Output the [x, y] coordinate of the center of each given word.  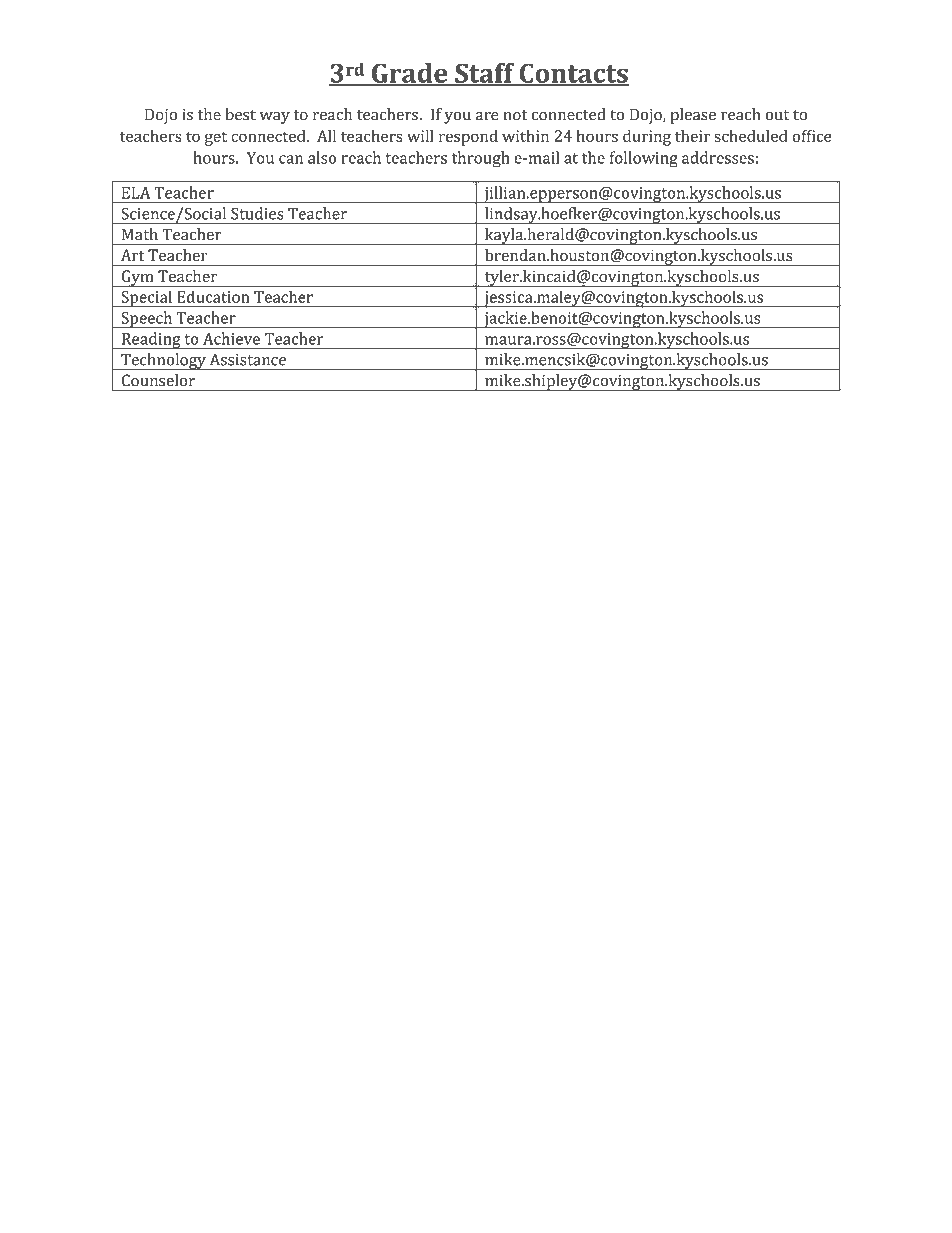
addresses [718, 157]
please [693, 116]
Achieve [231, 338]
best [240, 114]
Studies [257, 213]
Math [140, 234]
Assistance [248, 359]
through [481, 159]
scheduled [751, 135]
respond [468, 137]
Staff [485, 74]
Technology [163, 361]
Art [132, 255]
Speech [147, 319]
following [644, 159]
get [216, 138]
